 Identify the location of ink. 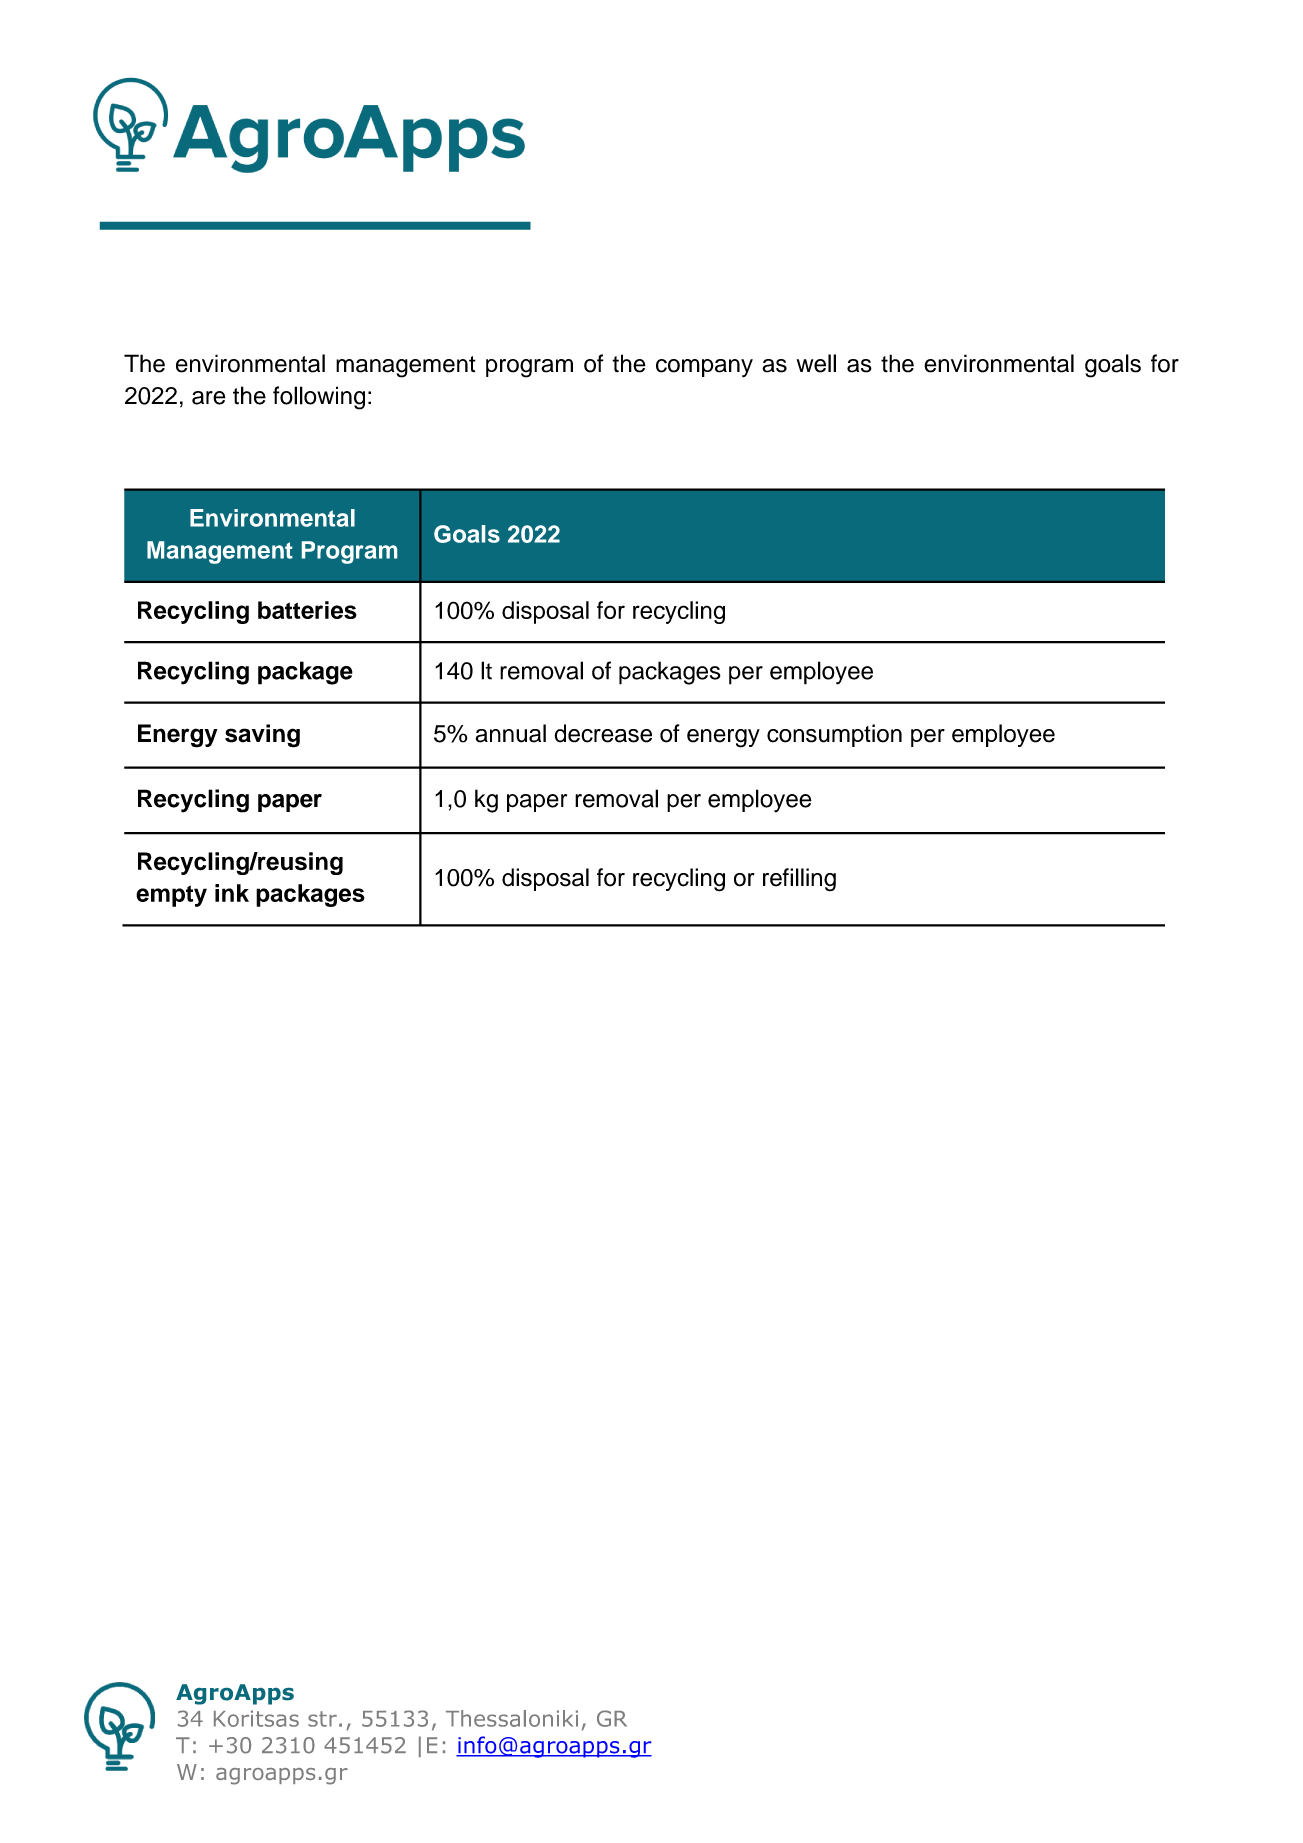
(232, 893).
